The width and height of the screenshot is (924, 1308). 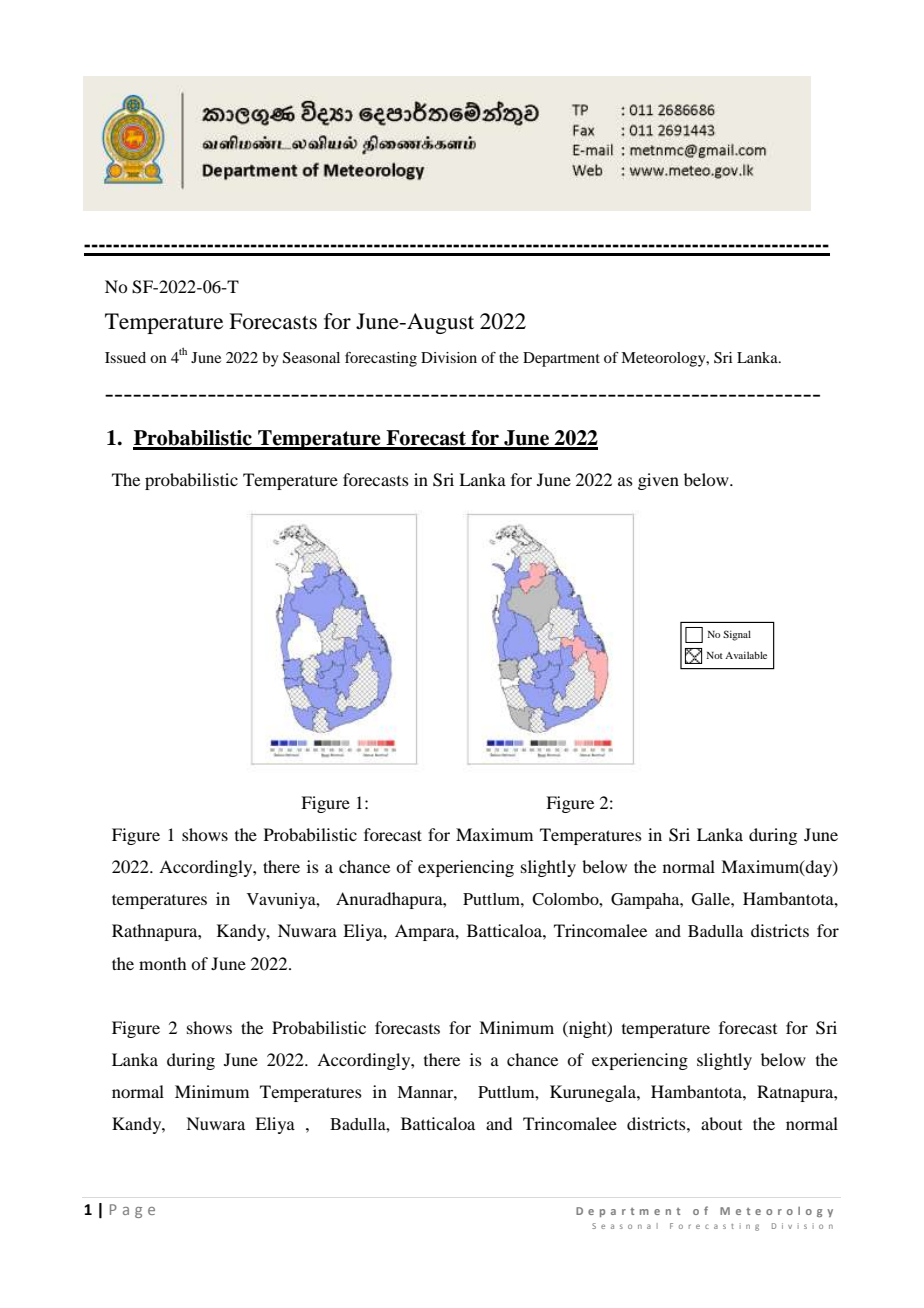 What do you see at coordinates (721, 1123) in the screenshot?
I see `about` at bounding box center [721, 1123].
